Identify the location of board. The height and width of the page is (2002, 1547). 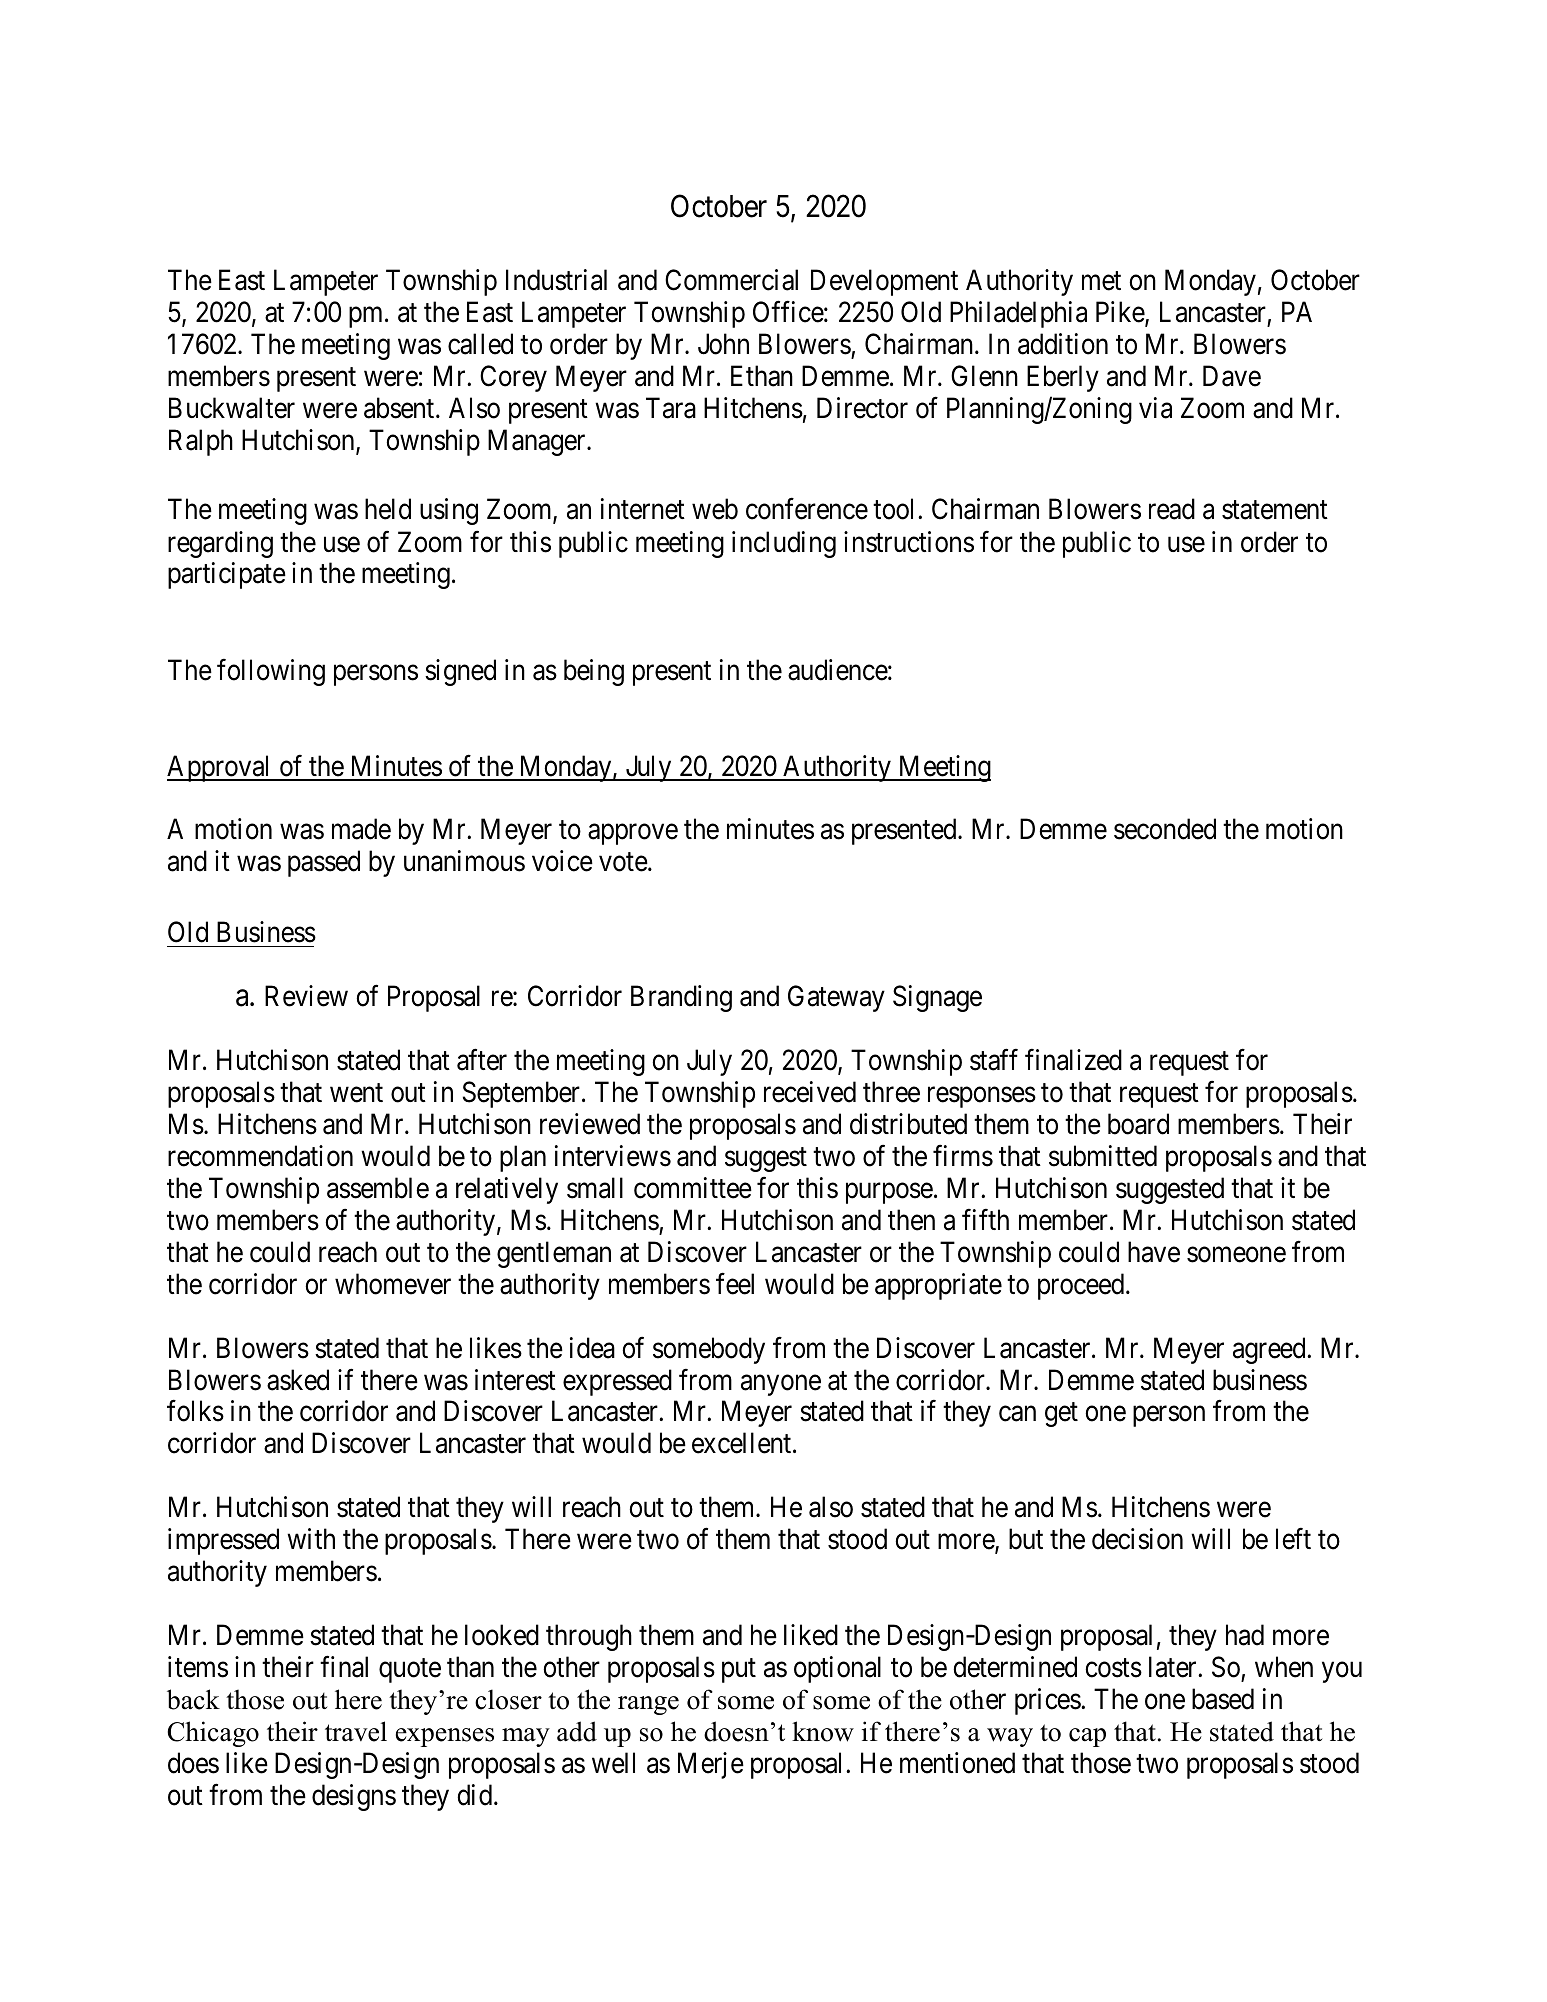
(1138, 1124).
